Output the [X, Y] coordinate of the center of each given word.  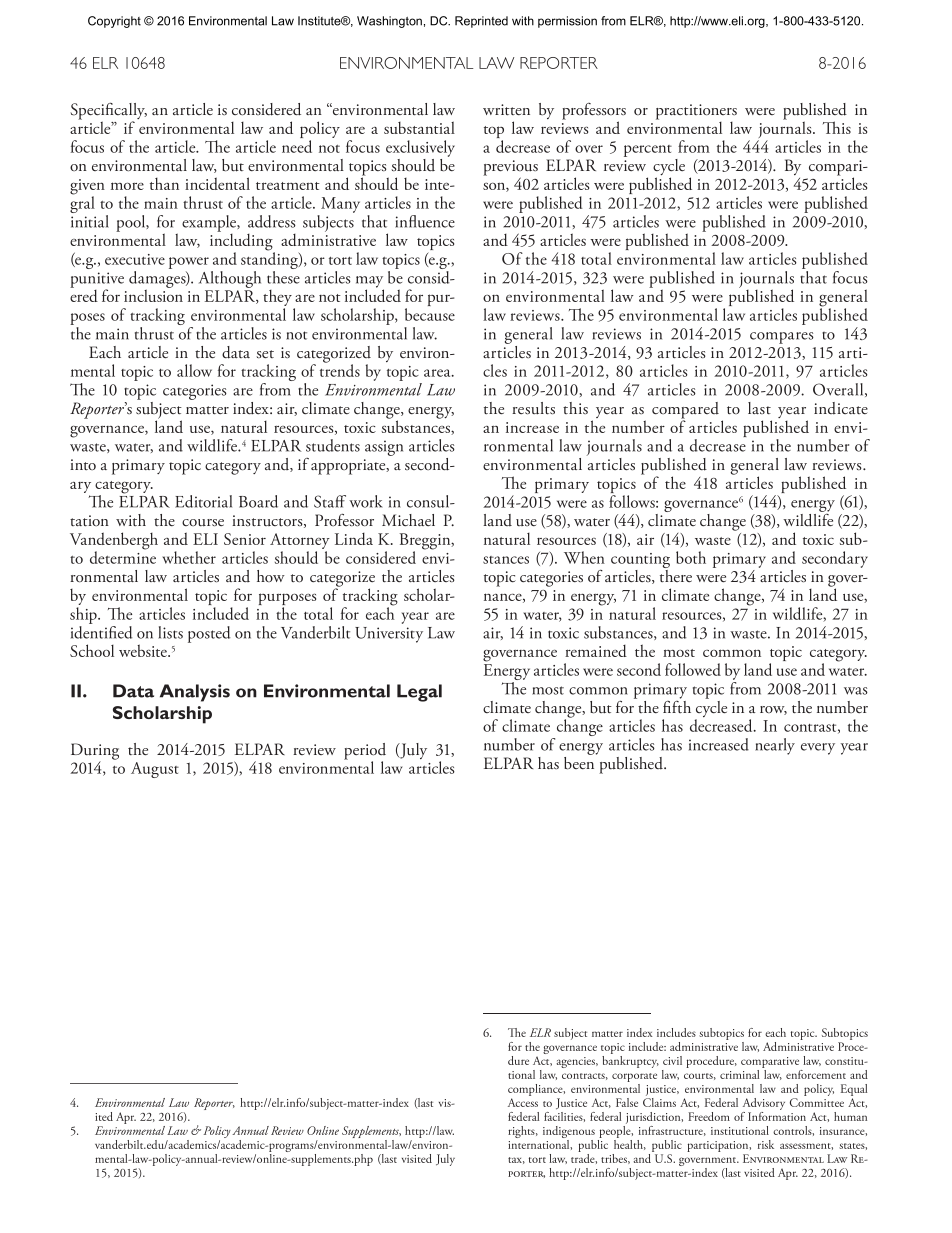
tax [516, 1160]
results [533, 408]
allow [194, 370]
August [155, 770]
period [365, 752]
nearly [775, 746]
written [506, 110]
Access [523, 1102]
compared [685, 411]
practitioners [696, 112]
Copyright [114, 22]
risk [766, 1144]
